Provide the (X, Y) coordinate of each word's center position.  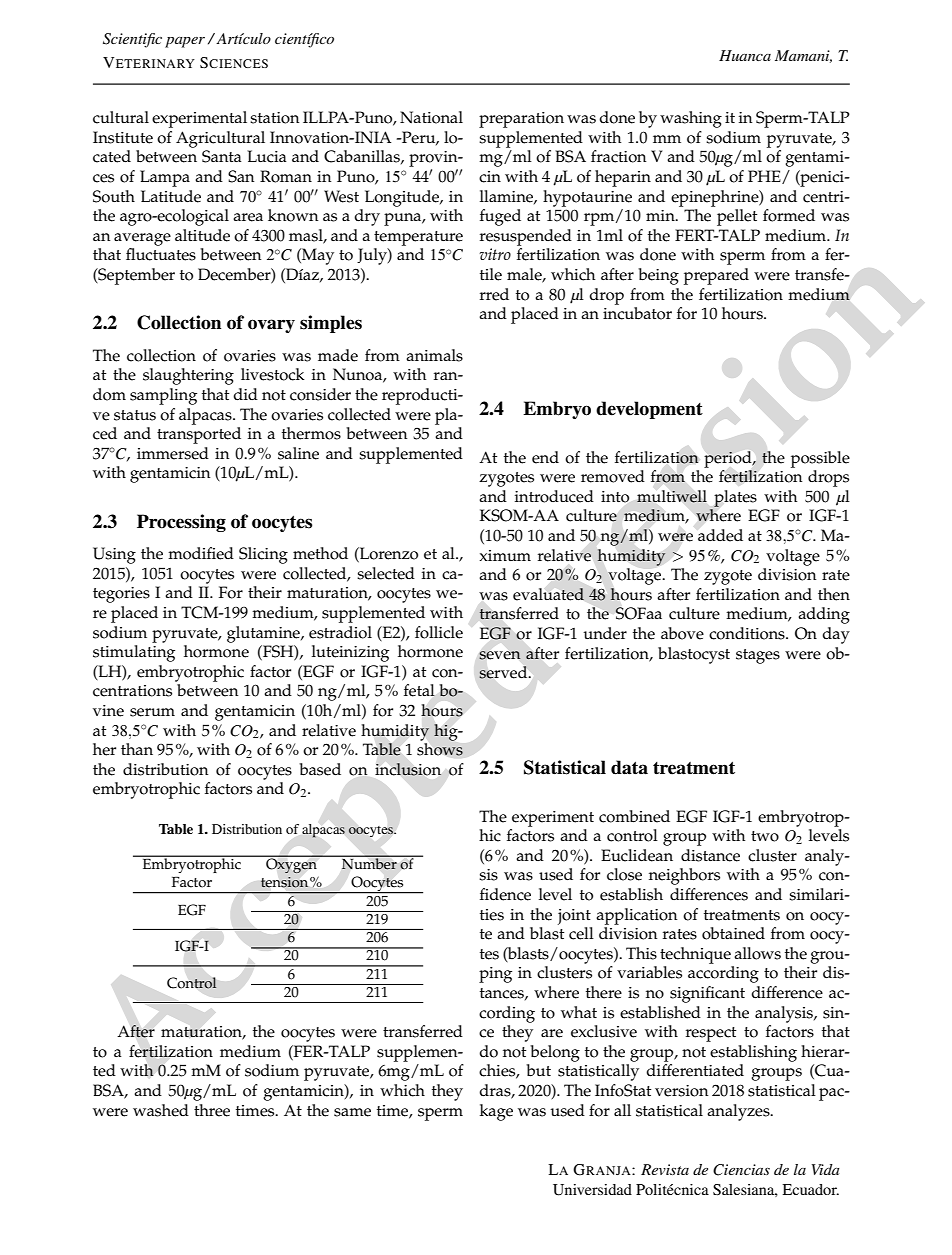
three (212, 1110)
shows (440, 749)
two (765, 836)
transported (199, 435)
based (320, 769)
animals (434, 355)
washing (691, 119)
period (729, 459)
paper (185, 42)
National (431, 117)
